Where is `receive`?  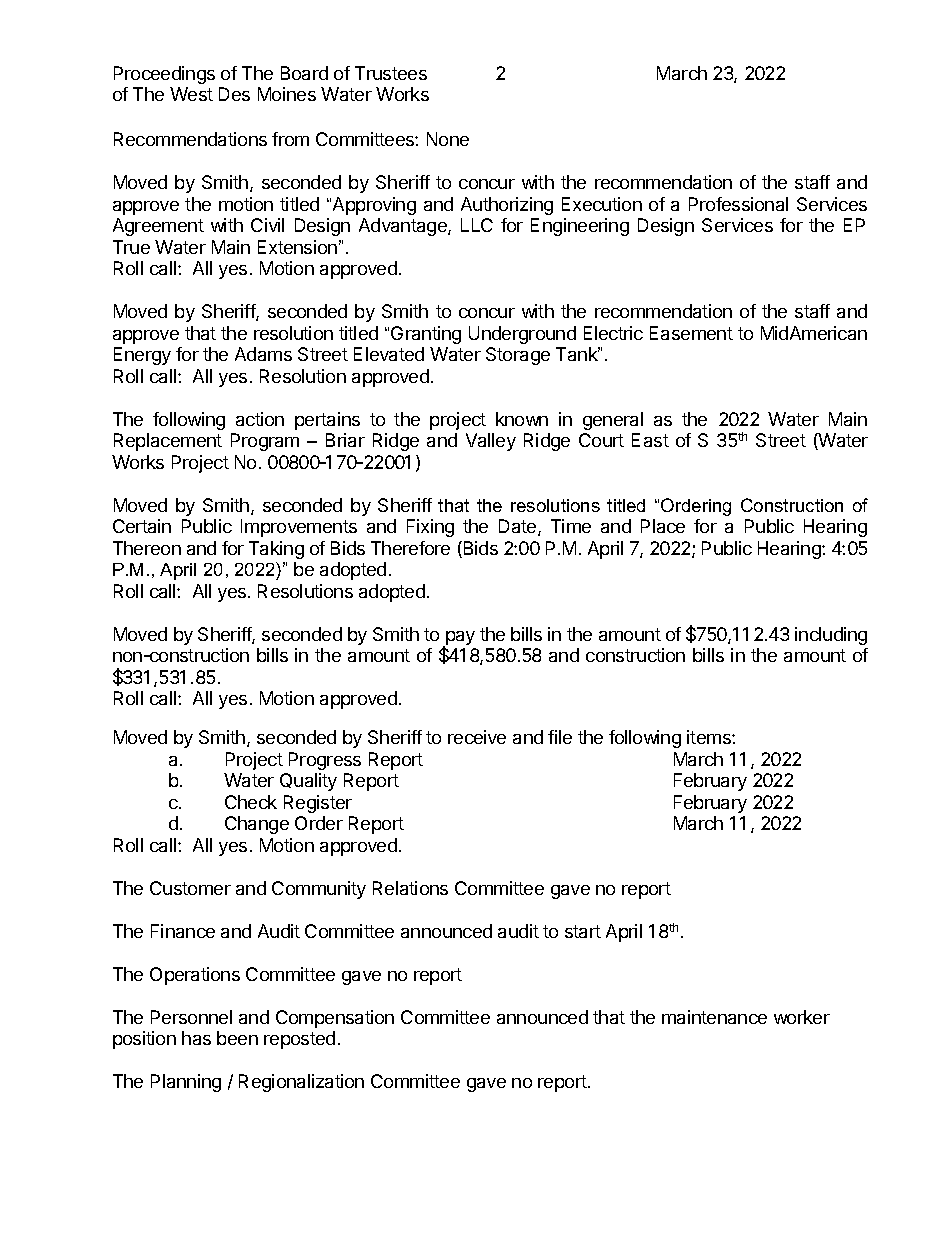 receive is located at coordinates (477, 737).
